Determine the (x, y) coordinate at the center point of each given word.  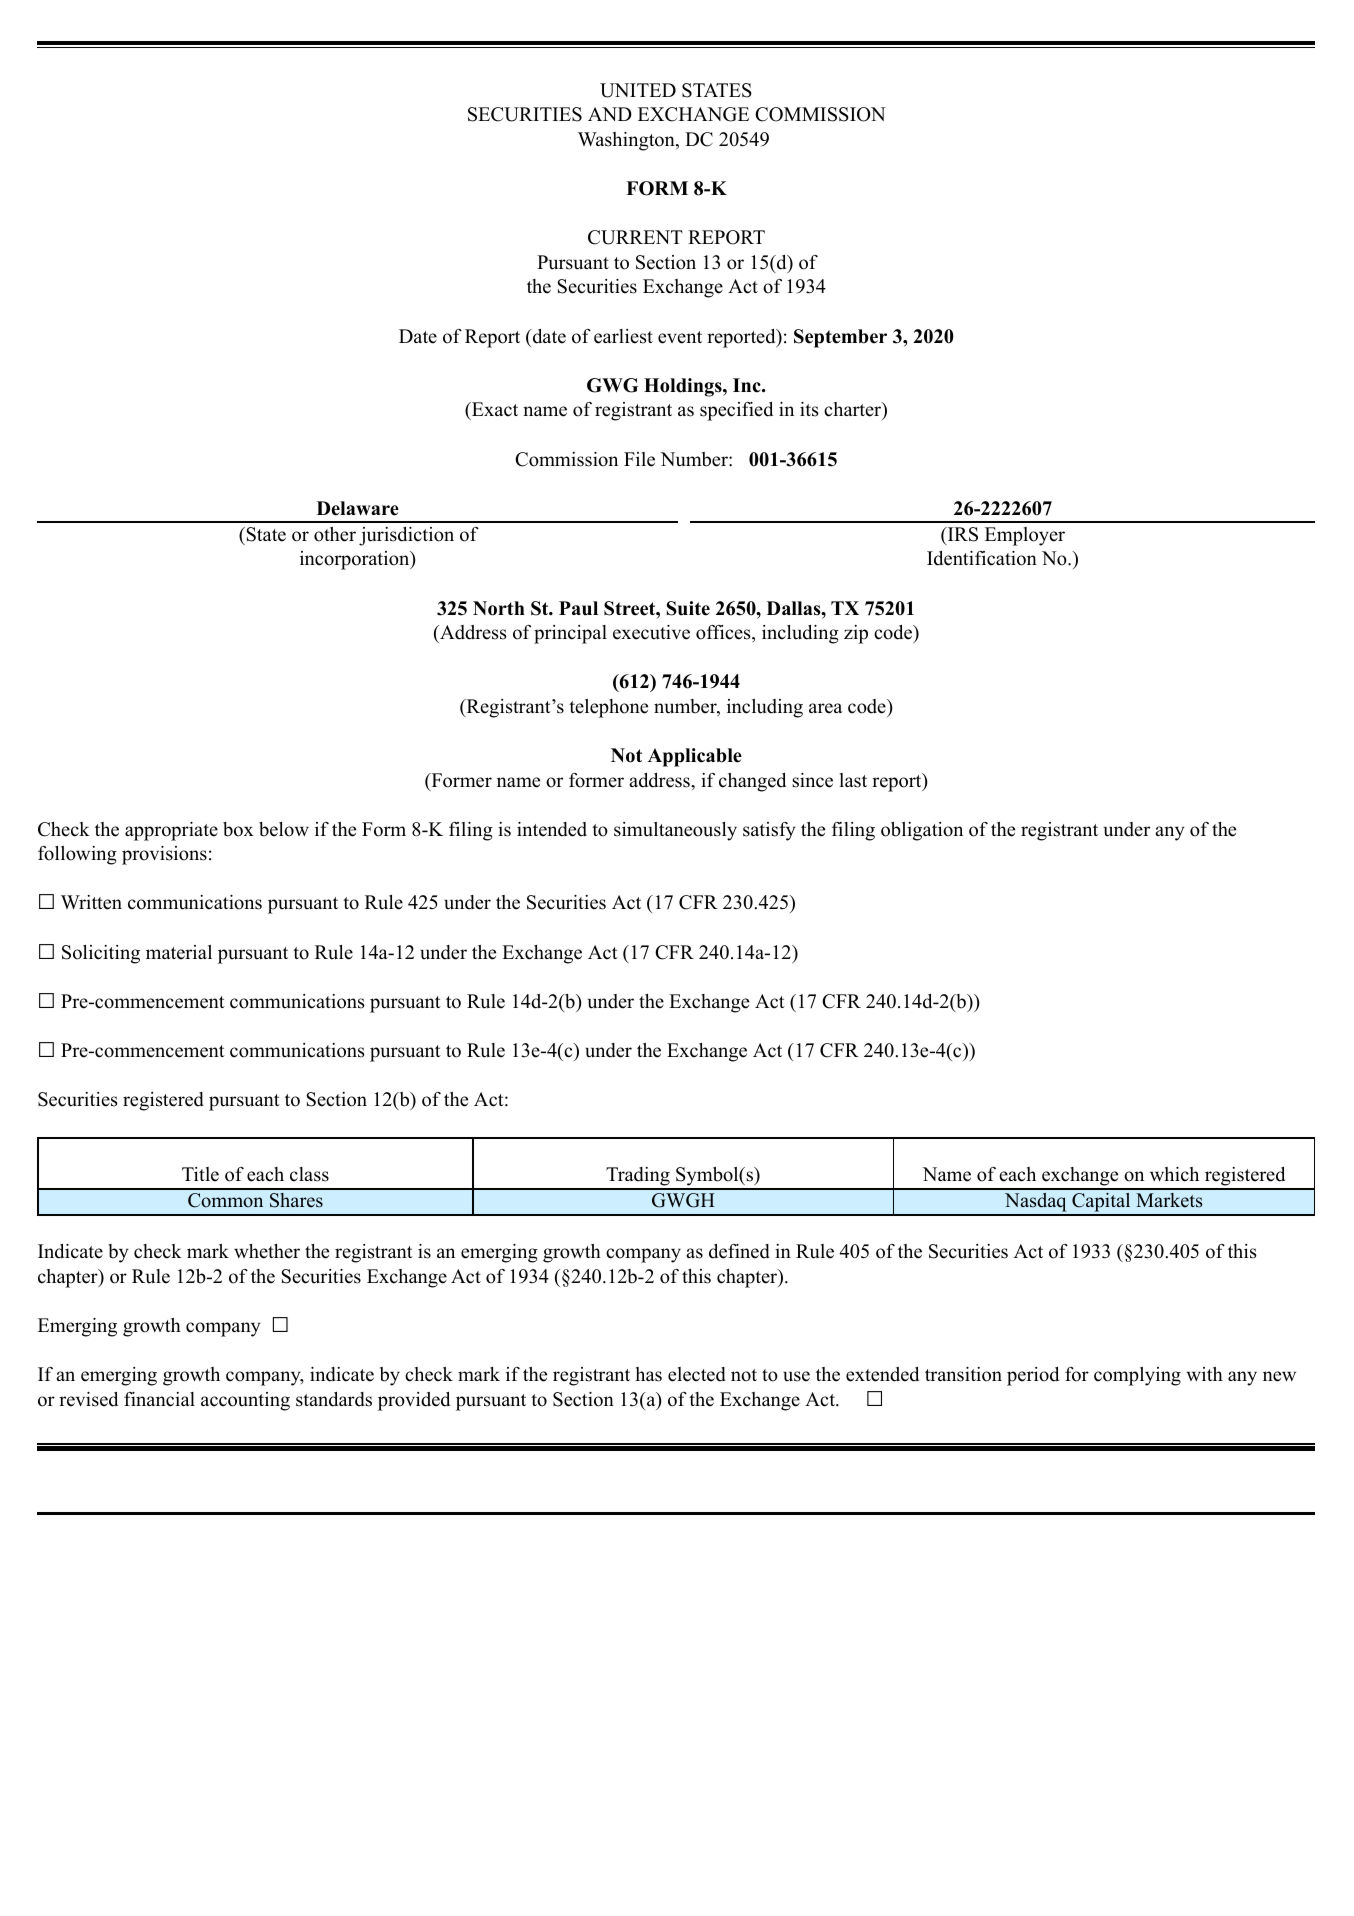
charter (854, 411)
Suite (688, 608)
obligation (922, 831)
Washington (627, 141)
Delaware (358, 508)
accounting (245, 1401)
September (840, 338)
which (1174, 1174)
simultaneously (675, 831)
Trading (638, 1178)
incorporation (356, 560)
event (680, 337)
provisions (164, 855)
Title (200, 1174)
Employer (1025, 536)
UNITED (638, 90)
